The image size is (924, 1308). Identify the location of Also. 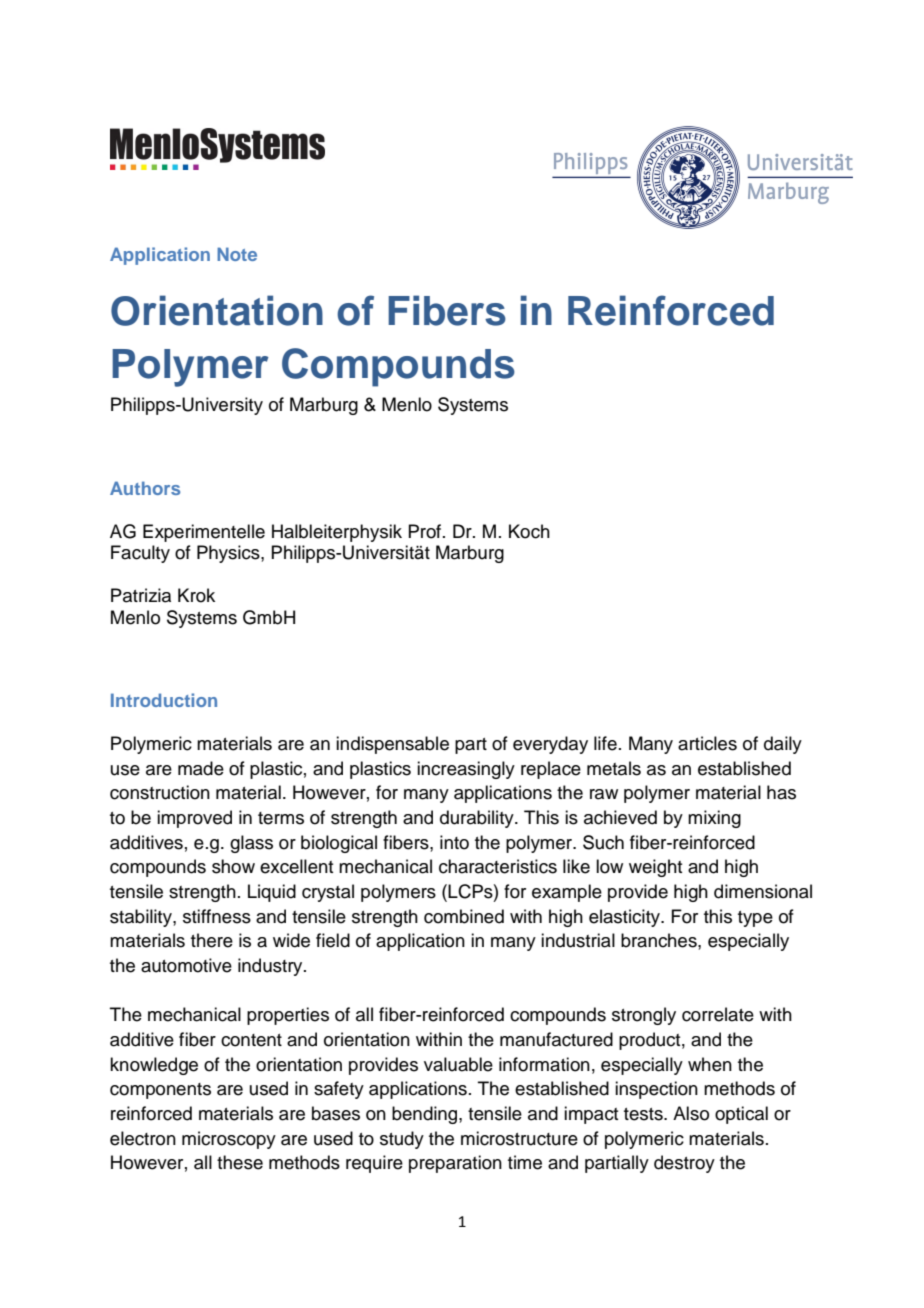
(691, 1113).
